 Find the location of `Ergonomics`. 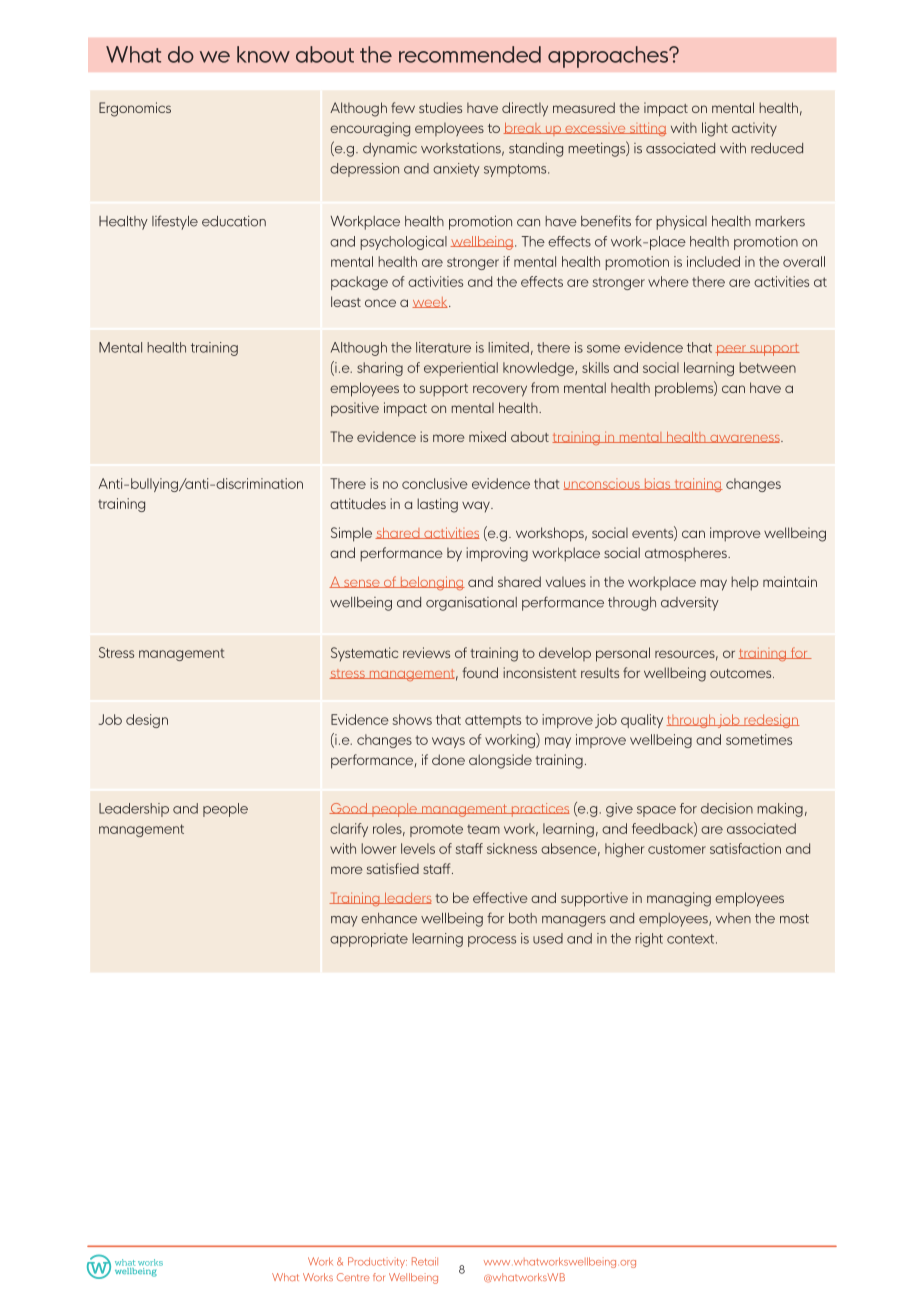

Ergonomics is located at coordinates (135, 109).
